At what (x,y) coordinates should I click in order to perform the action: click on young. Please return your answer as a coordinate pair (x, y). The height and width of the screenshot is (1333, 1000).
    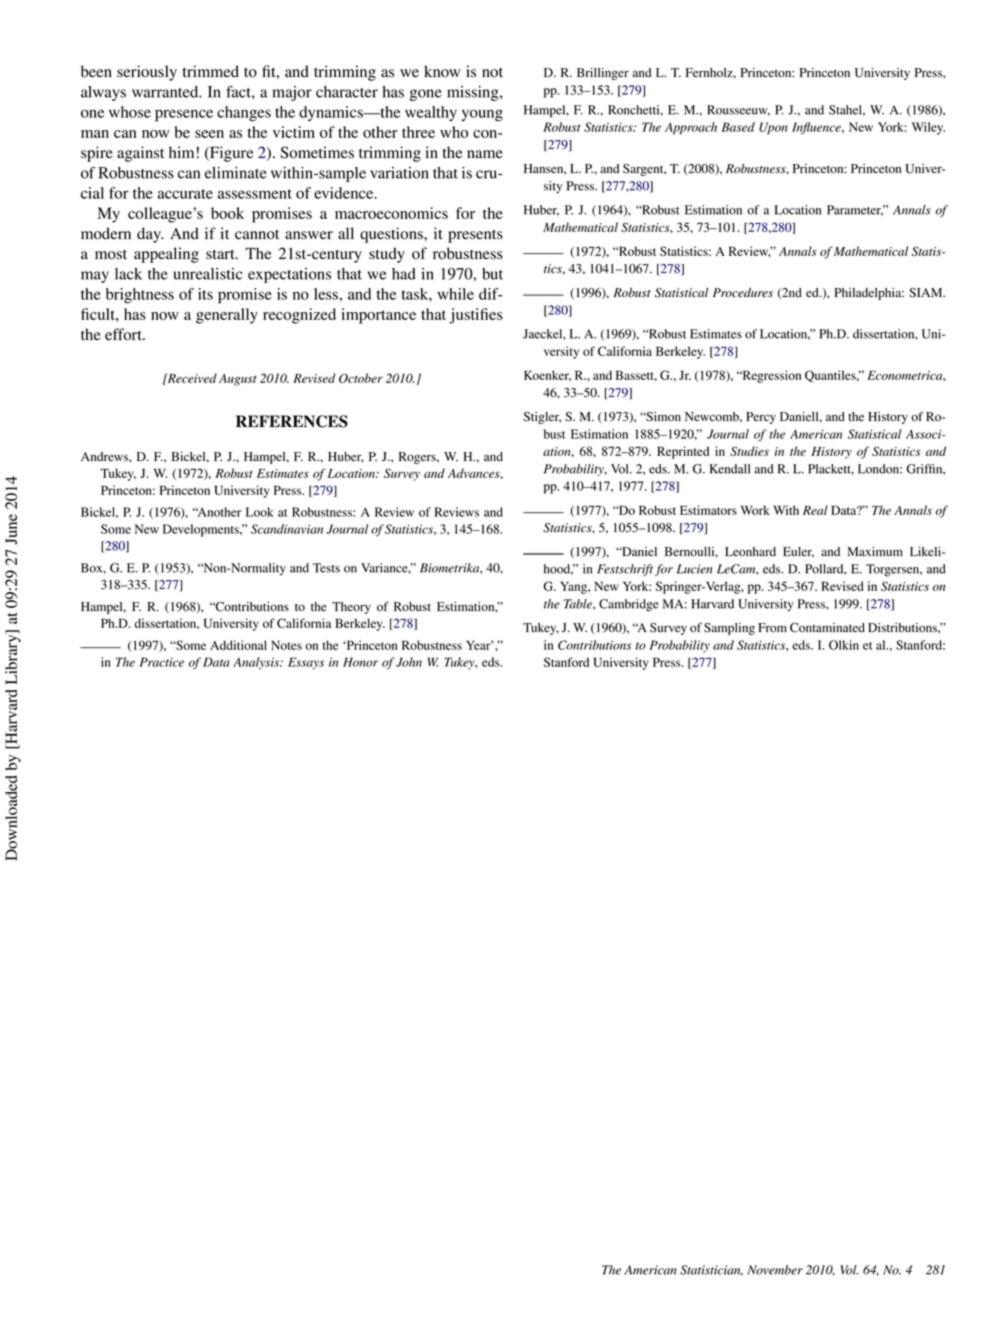
    Looking at the image, I should click on (482, 115).
